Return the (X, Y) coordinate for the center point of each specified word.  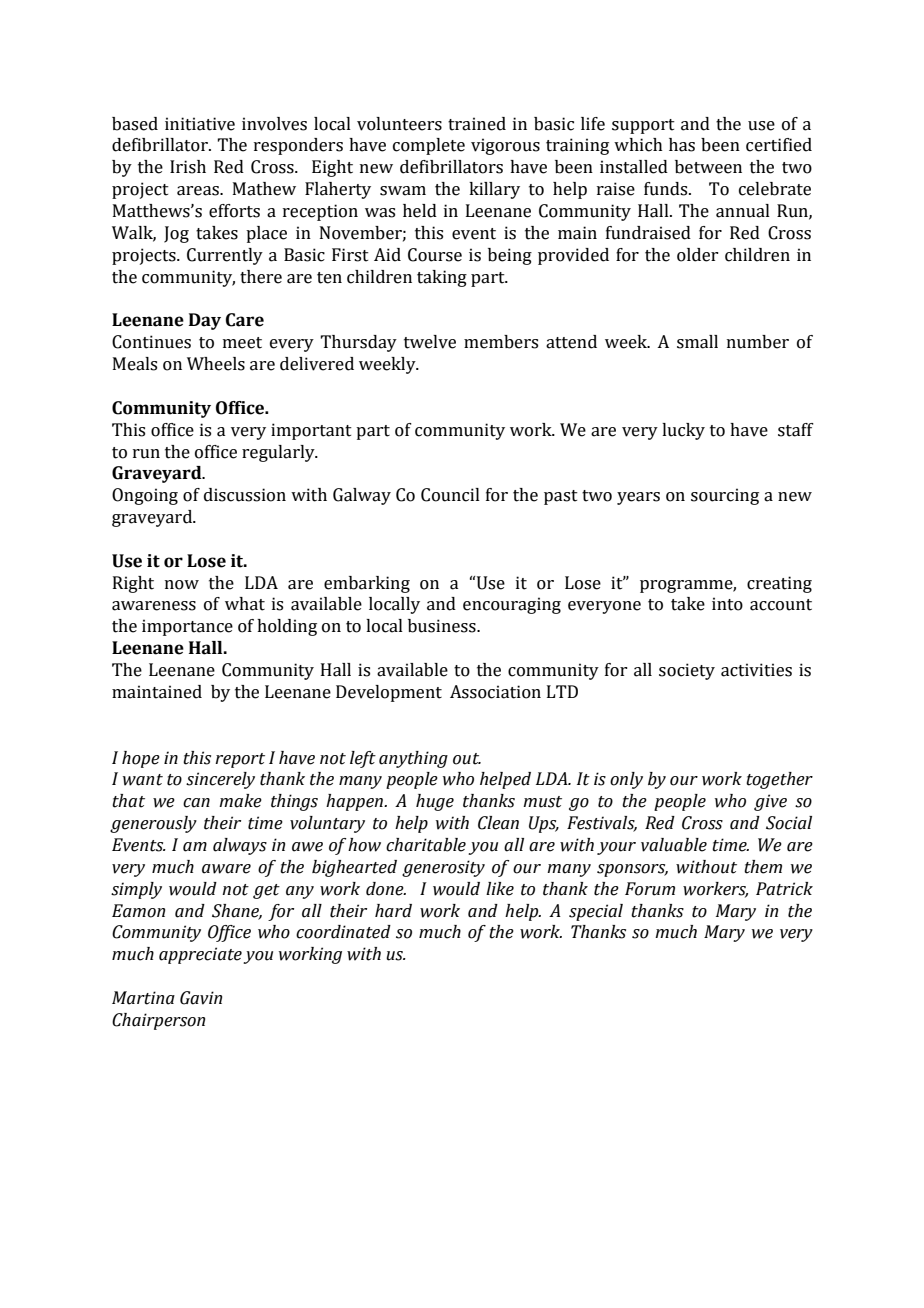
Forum (650, 889)
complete (429, 146)
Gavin (201, 998)
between (708, 167)
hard (393, 911)
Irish (188, 167)
